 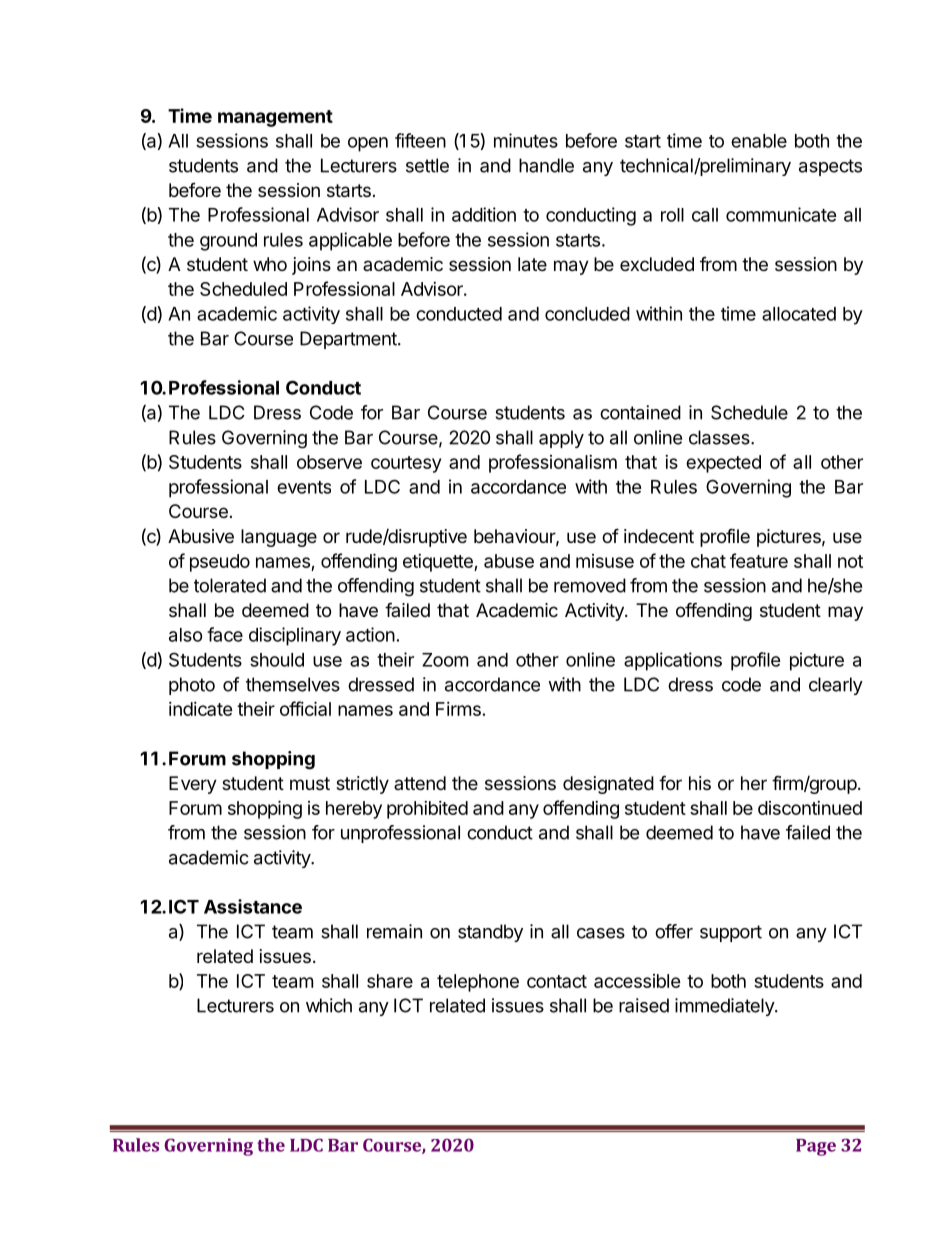 What do you see at coordinates (329, 1005) in the image?
I see `which` at bounding box center [329, 1005].
